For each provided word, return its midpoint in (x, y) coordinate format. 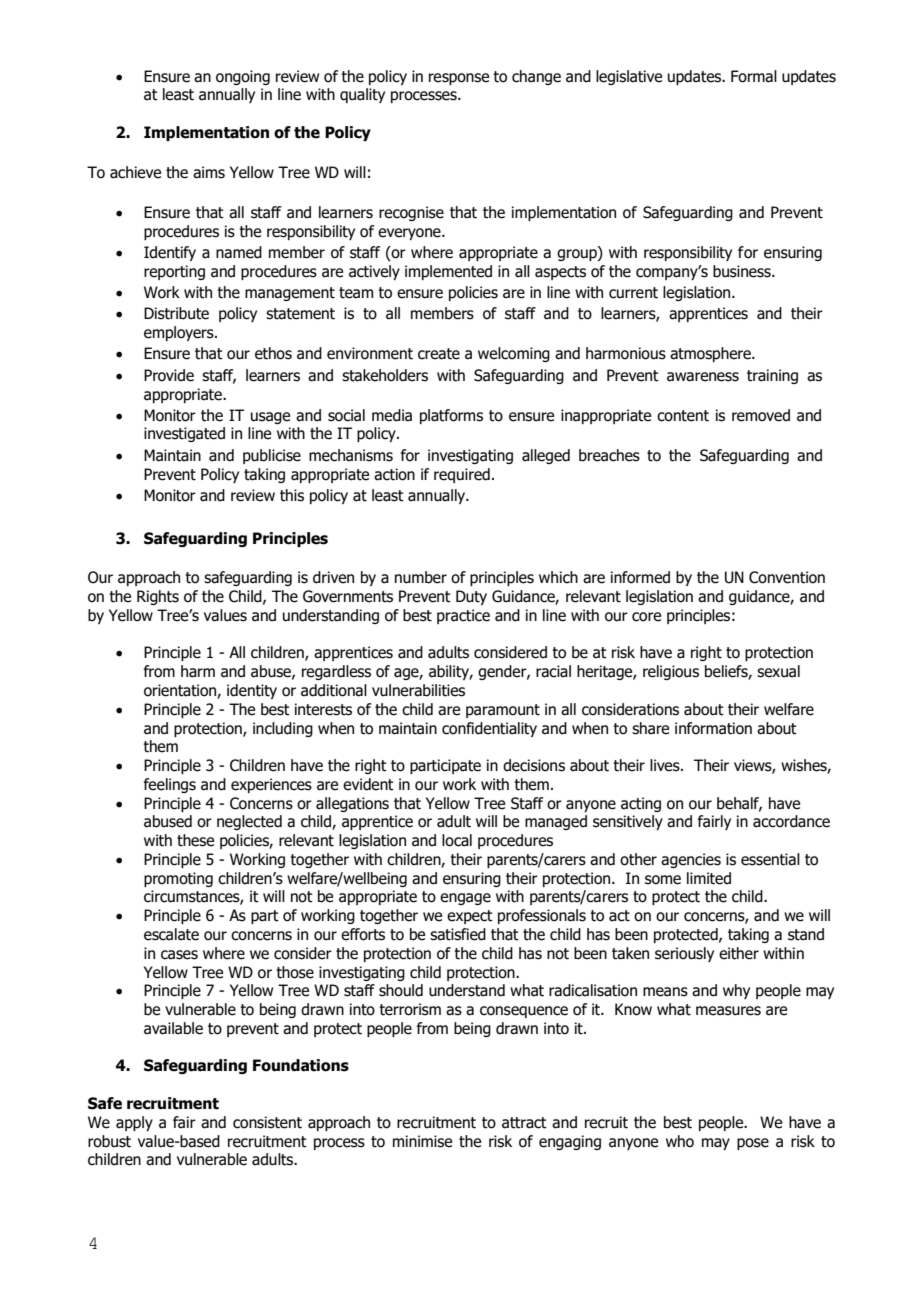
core (646, 617)
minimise (422, 1141)
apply (134, 1123)
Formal (754, 76)
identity (252, 691)
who (680, 1141)
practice (463, 616)
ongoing (243, 77)
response (459, 79)
